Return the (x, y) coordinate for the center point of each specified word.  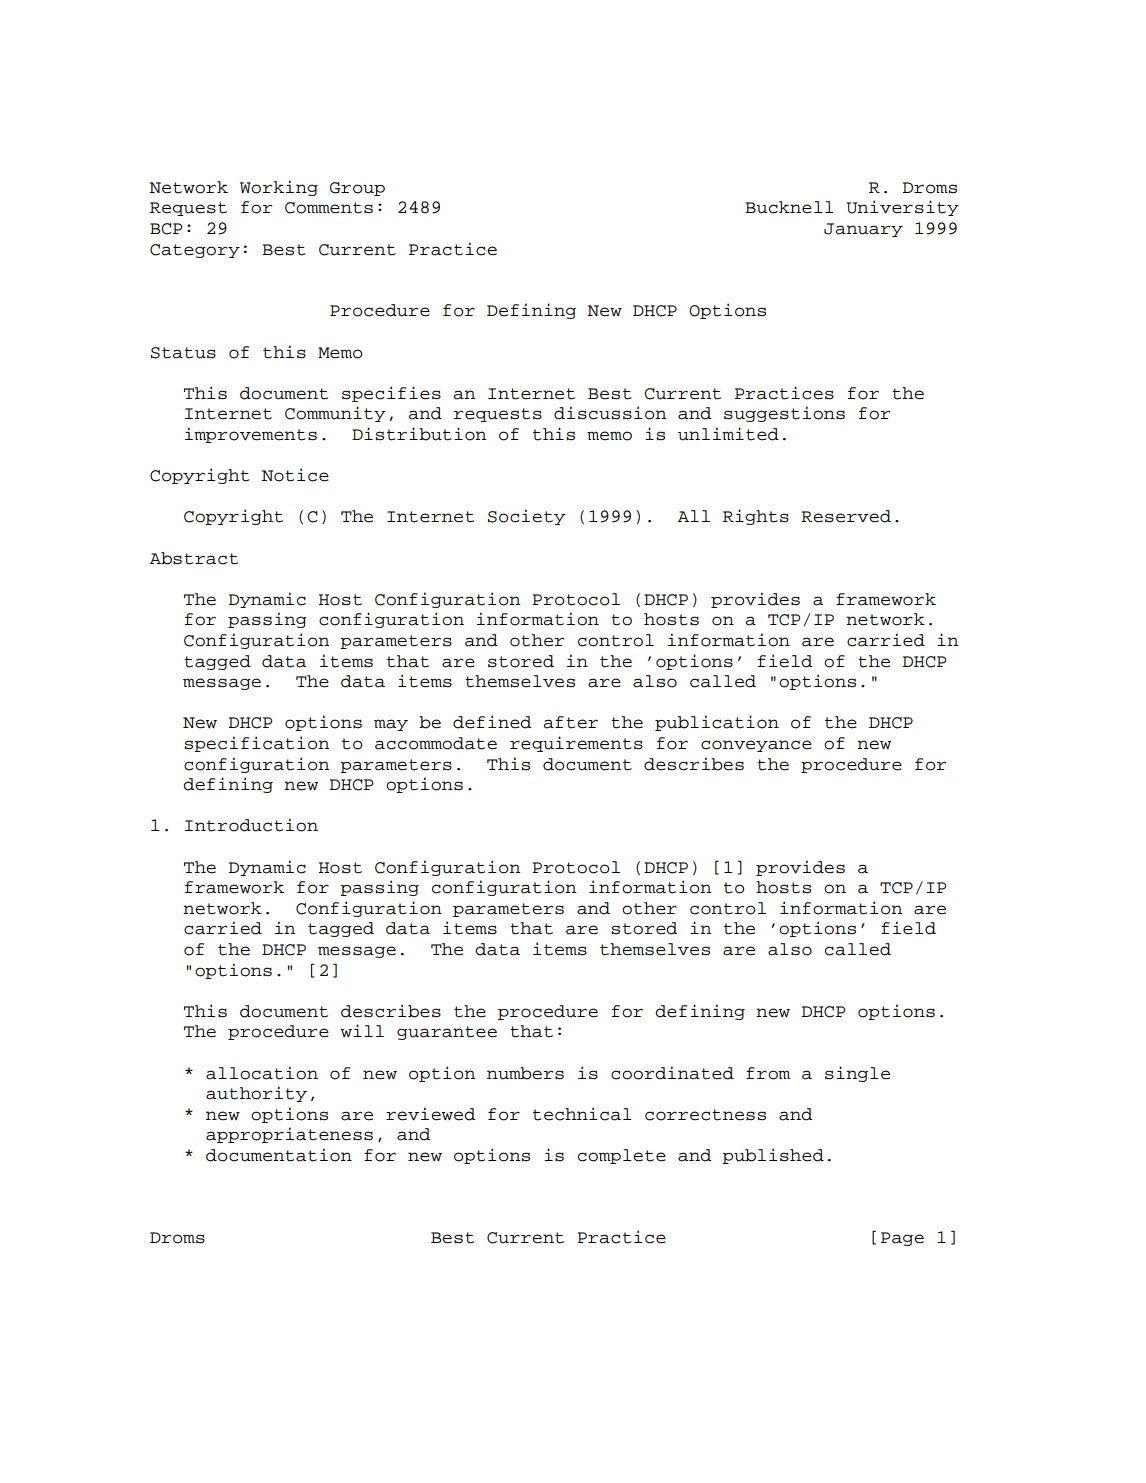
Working (279, 188)
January (863, 230)
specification (257, 744)
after (570, 722)
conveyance (756, 746)
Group (357, 189)
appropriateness (289, 1135)
